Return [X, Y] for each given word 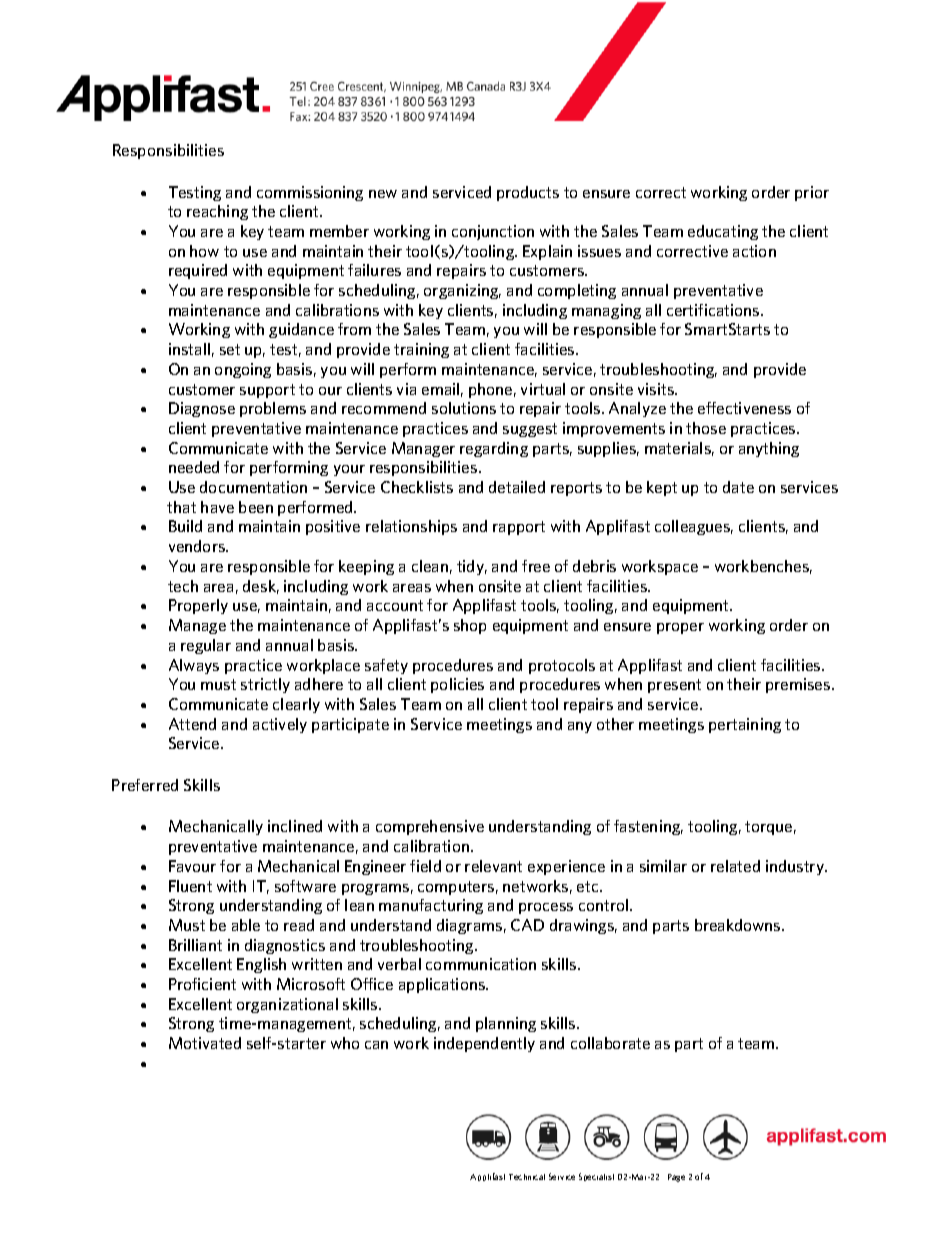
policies [457, 685]
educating [723, 232]
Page [676, 1178]
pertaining [745, 725]
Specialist [596, 1177]
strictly [265, 685]
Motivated [205, 1043]
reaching [217, 212]
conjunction [493, 232]
